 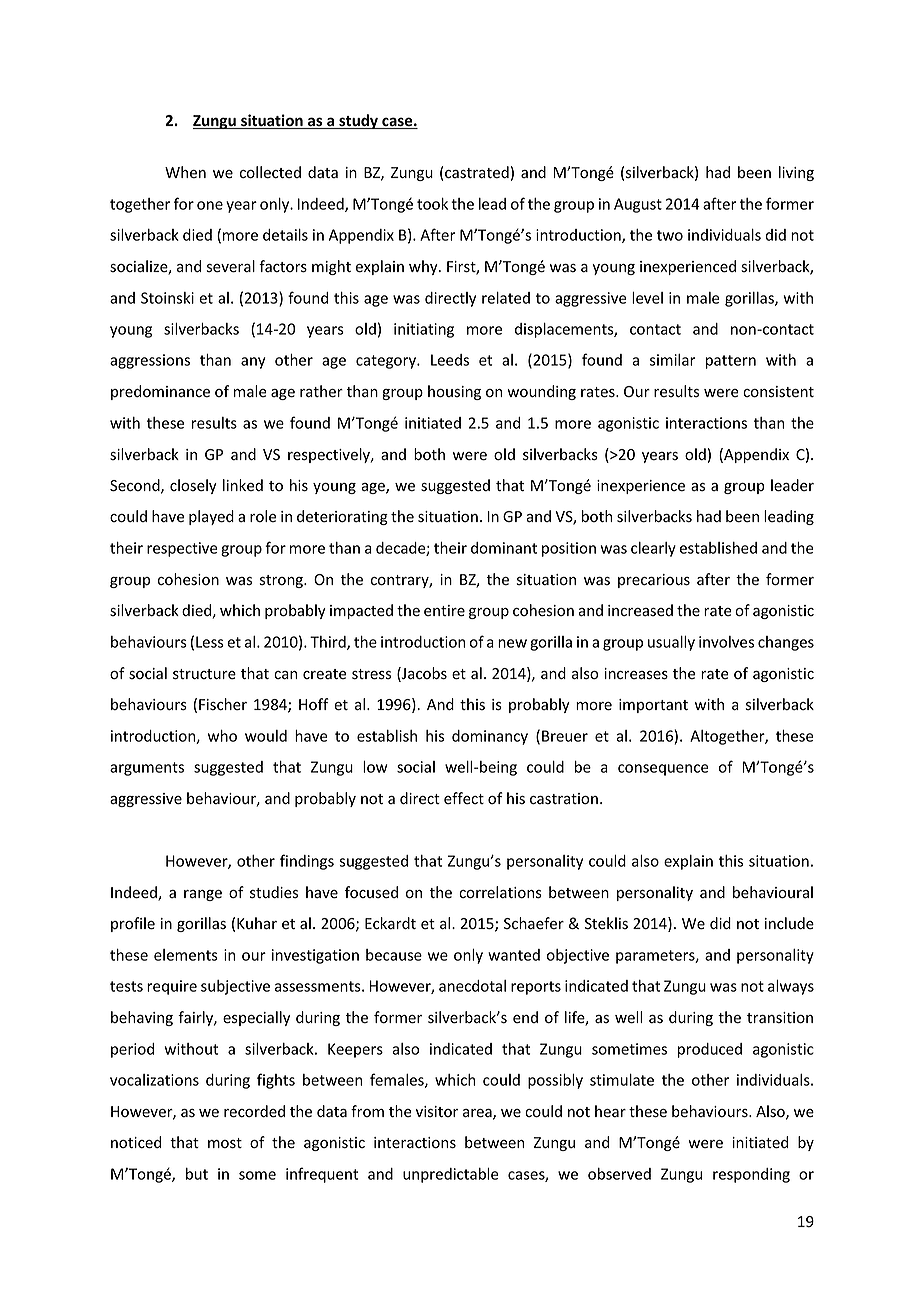 I want to click on When, so click(x=185, y=172).
